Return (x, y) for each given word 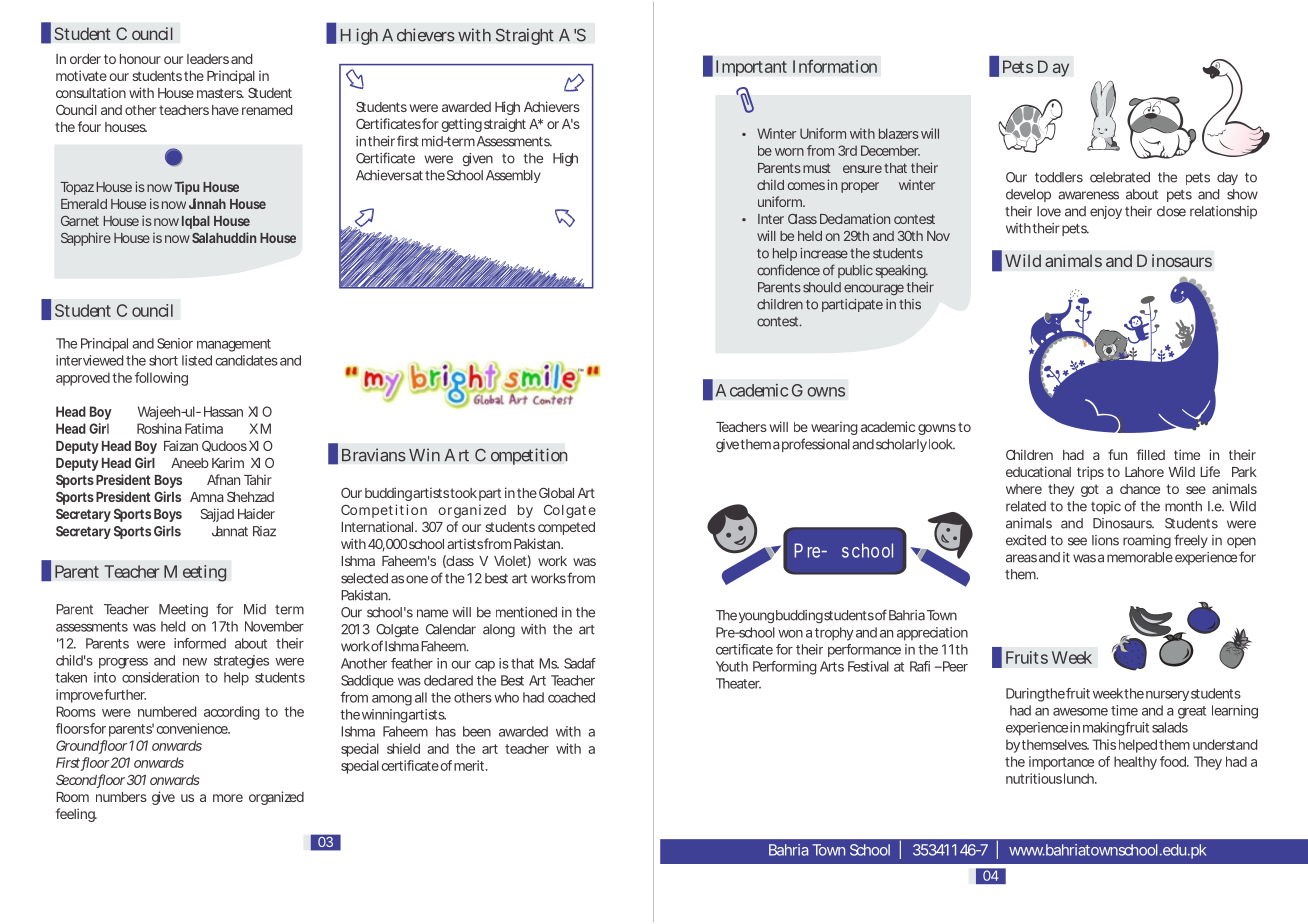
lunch (1080, 778)
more (228, 798)
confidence (788, 270)
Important (751, 68)
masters (220, 93)
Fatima (204, 428)
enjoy (1106, 212)
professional (816, 445)
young (756, 617)
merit (470, 765)
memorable (1140, 557)
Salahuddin (224, 237)
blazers (899, 133)
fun (1117, 454)
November (274, 626)
